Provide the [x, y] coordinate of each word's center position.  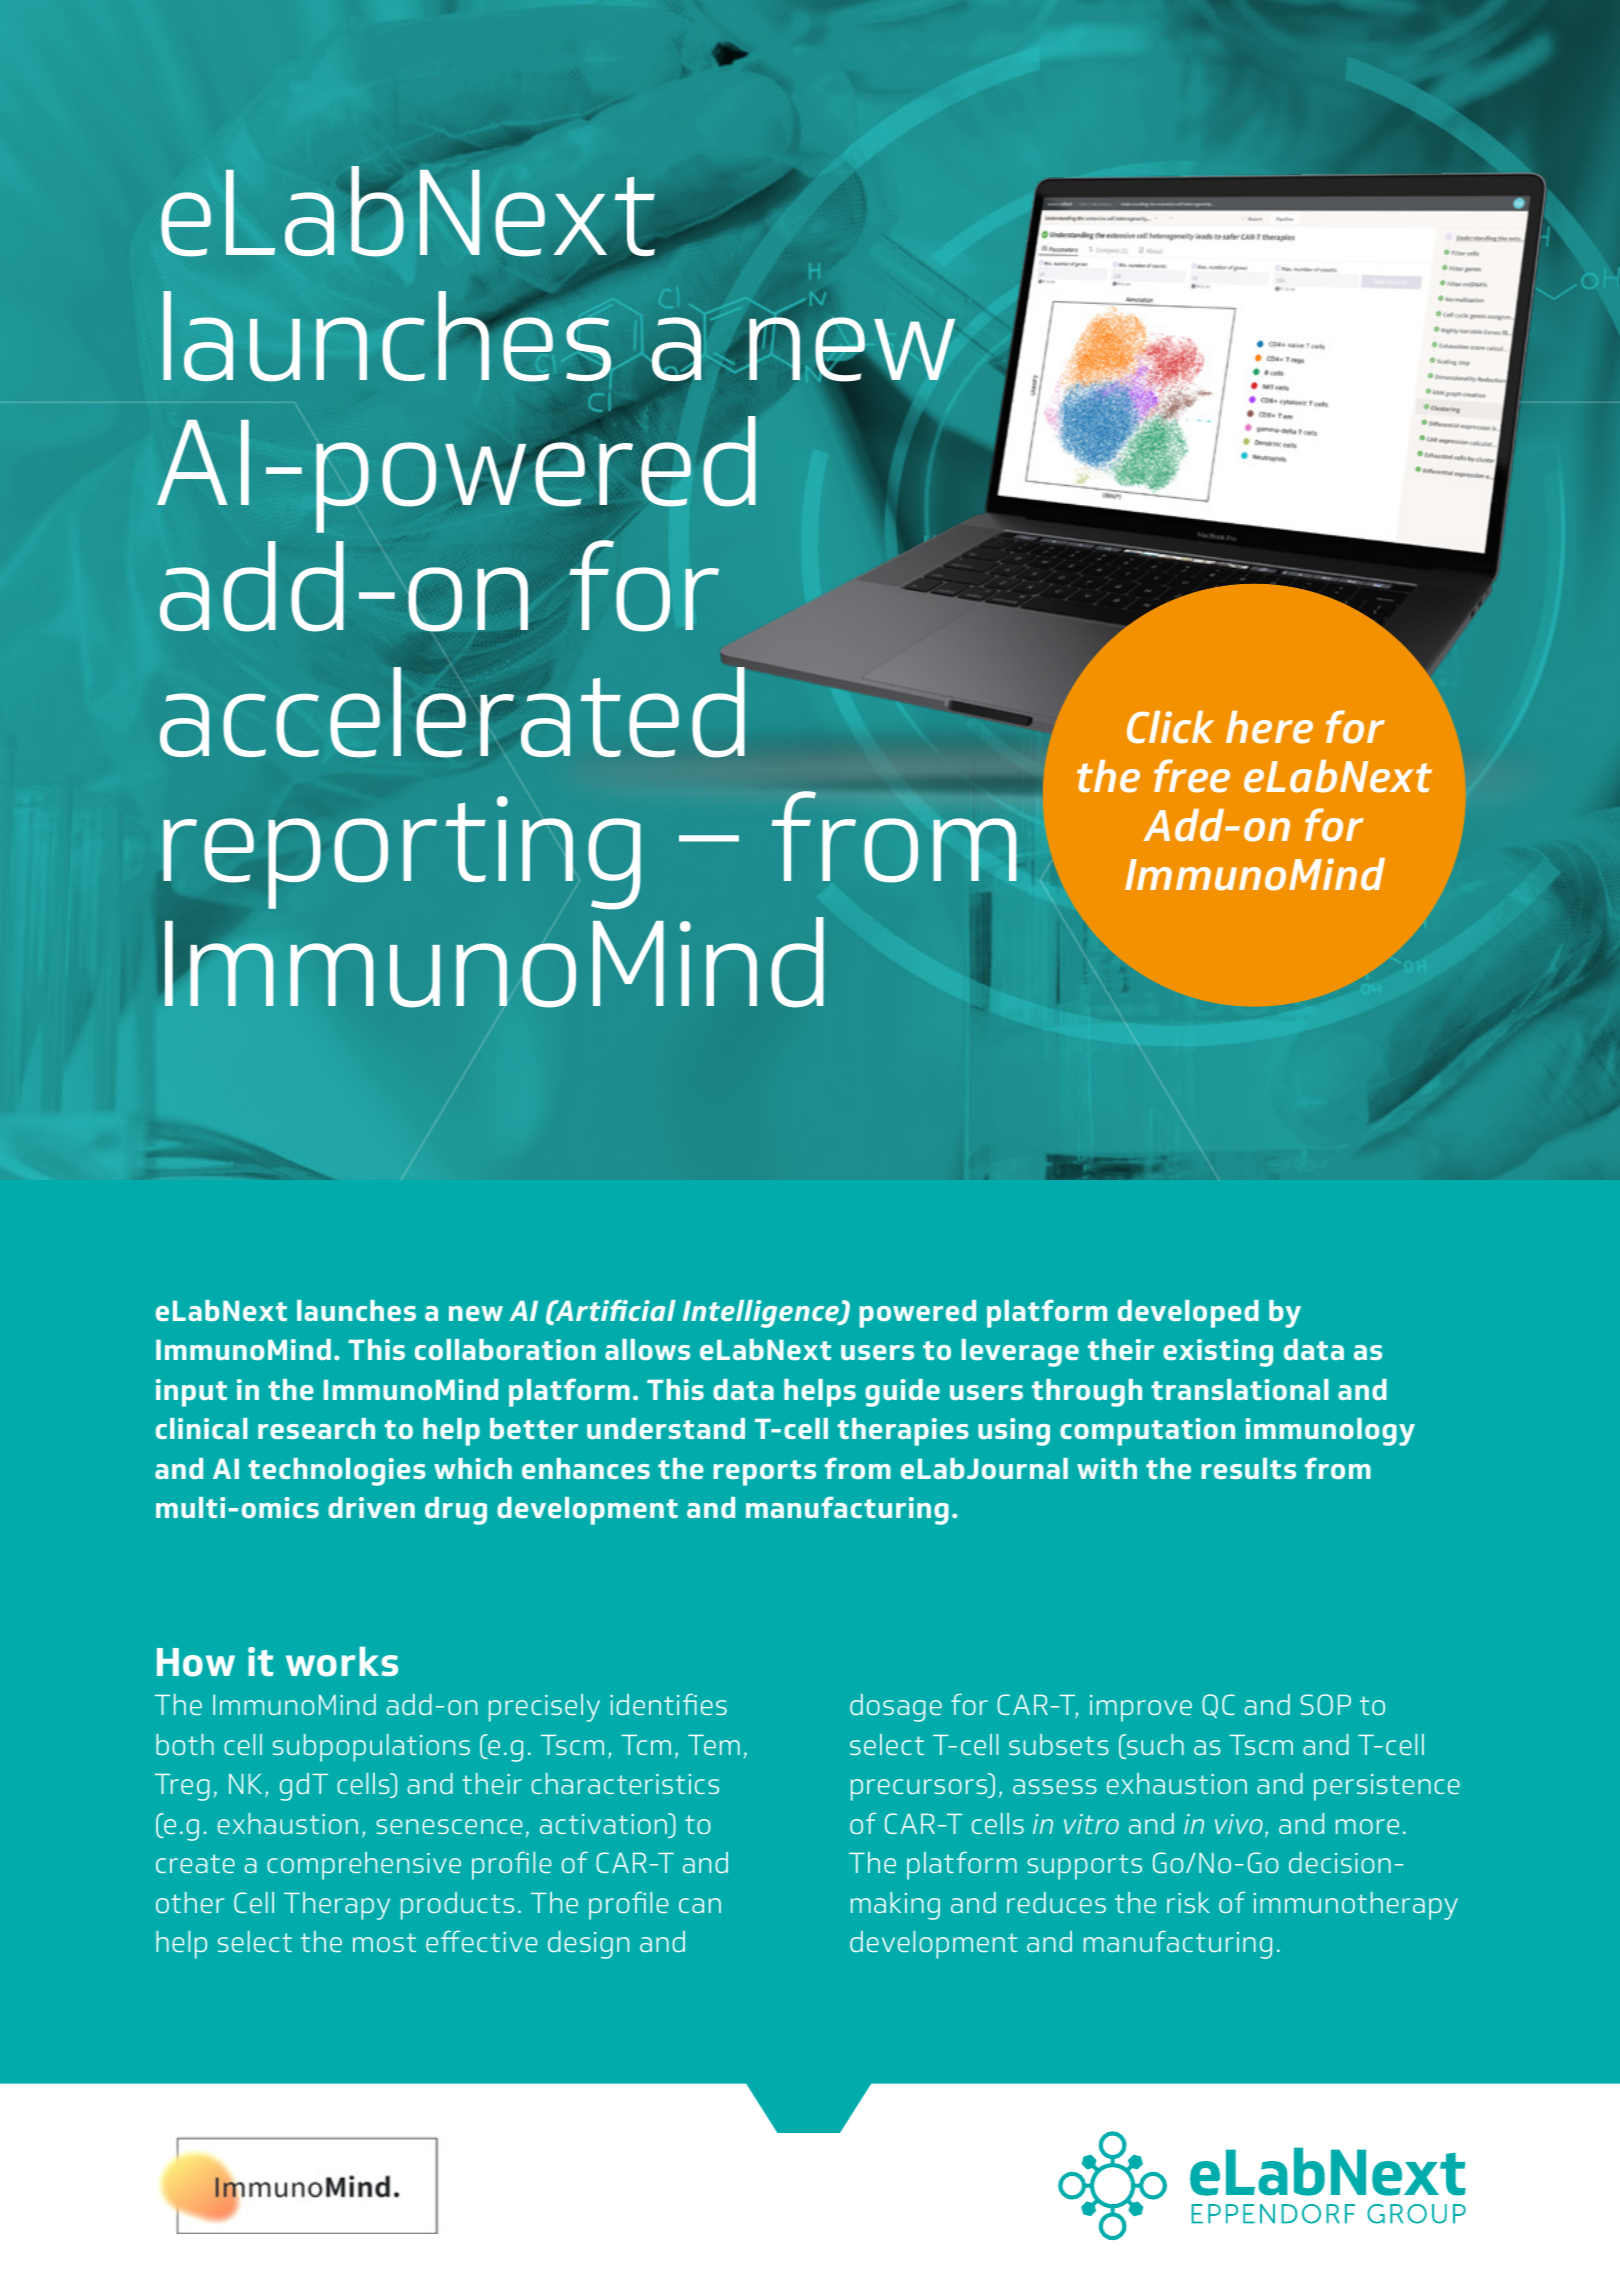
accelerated [452, 712]
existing [1218, 1353]
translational [1240, 1389]
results [1249, 1468]
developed [1188, 1314]
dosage [896, 1708]
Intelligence [762, 1314]
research [316, 1428]
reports [765, 1473]
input [191, 1393]
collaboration [505, 1349]
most [384, 1942]
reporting [401, 853]
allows [647, 1349]
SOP [1326, 1705]
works [342, 1662]
